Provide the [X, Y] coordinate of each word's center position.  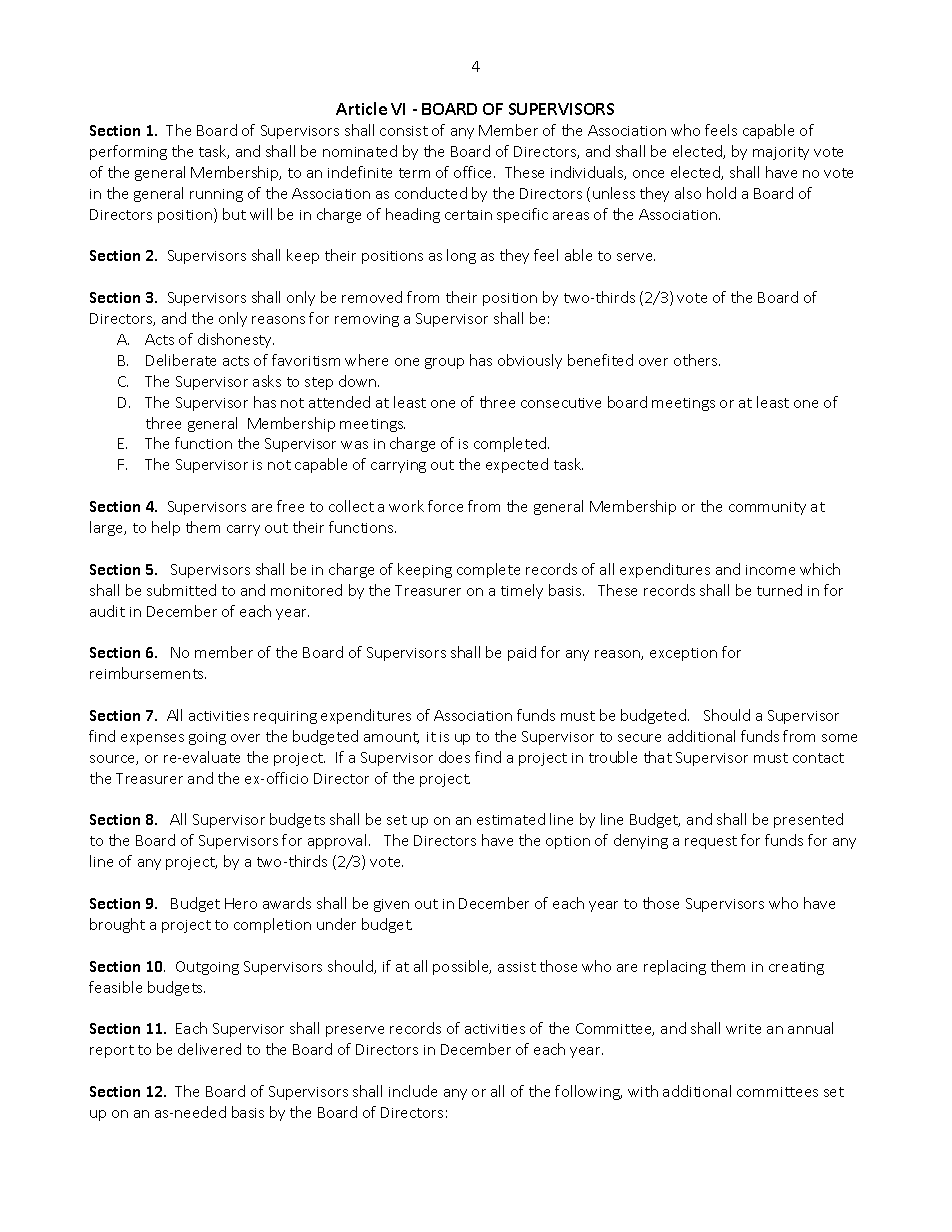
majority [781, 153]
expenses [152, 739]
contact [818, 758]
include [413, 1091]
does [454, 757]
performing [128, 152]
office [474, 172]
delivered [209, 1049]
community [767, 508]
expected [517, 465]
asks [267, 381]
